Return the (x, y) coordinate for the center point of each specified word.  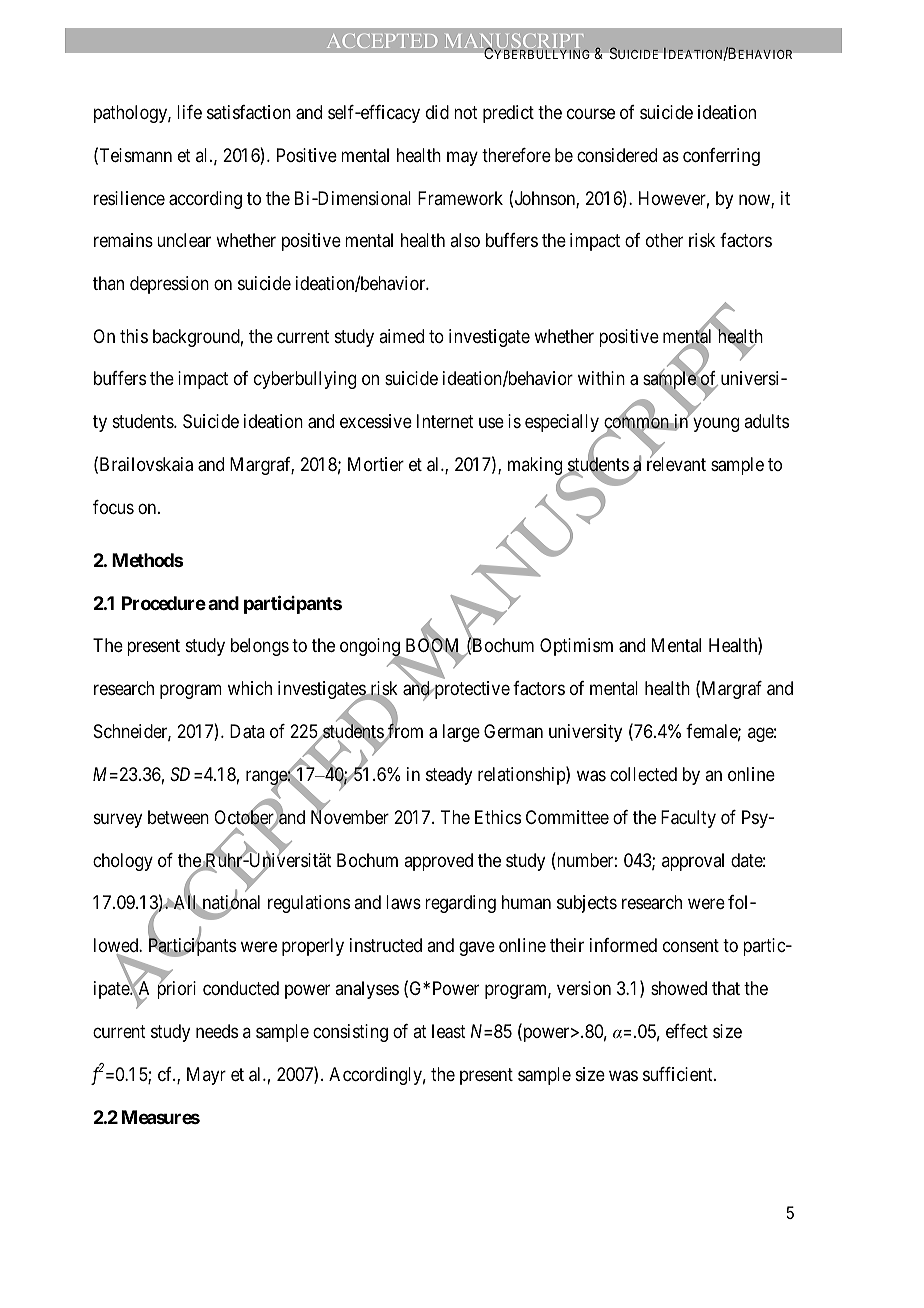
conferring (721, 157)
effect (687, 1031)
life (189, 112)
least (449, 1031)
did (437, 112)
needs (217, 1031)
